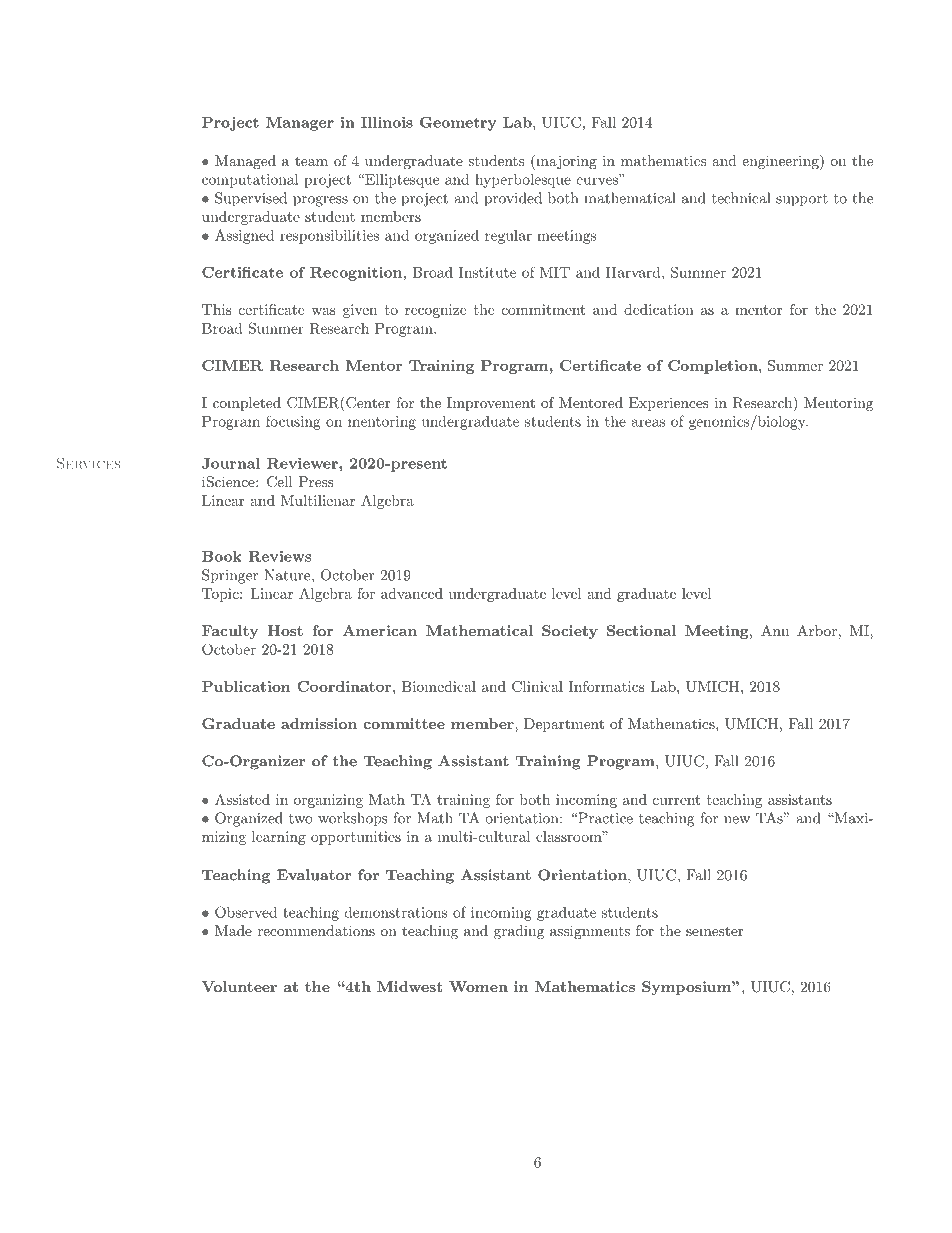 The image size is (952, 1233). I want to click on Reviews, so click(279, 556).
